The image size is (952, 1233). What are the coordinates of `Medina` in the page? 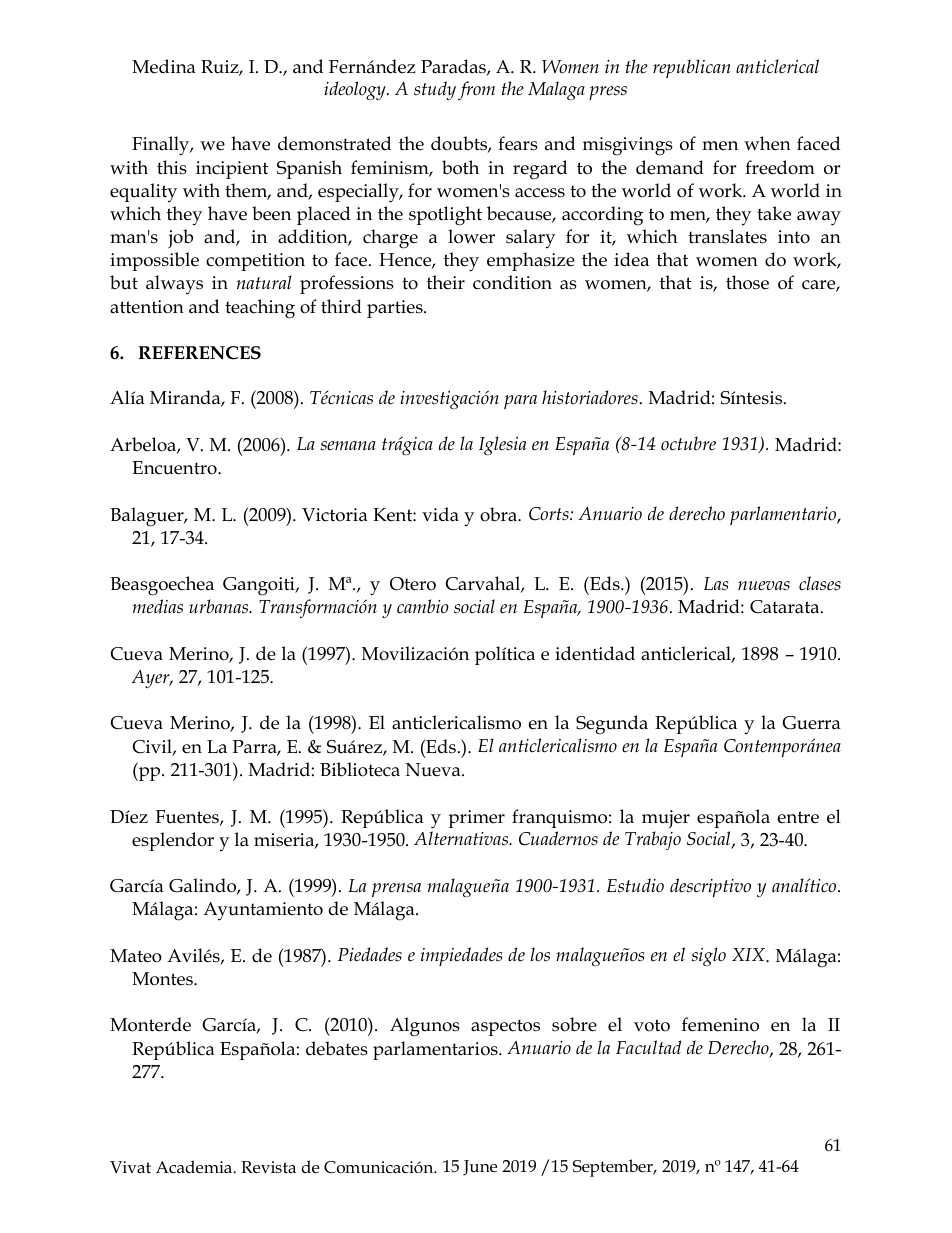 It's located at (164, 66).
